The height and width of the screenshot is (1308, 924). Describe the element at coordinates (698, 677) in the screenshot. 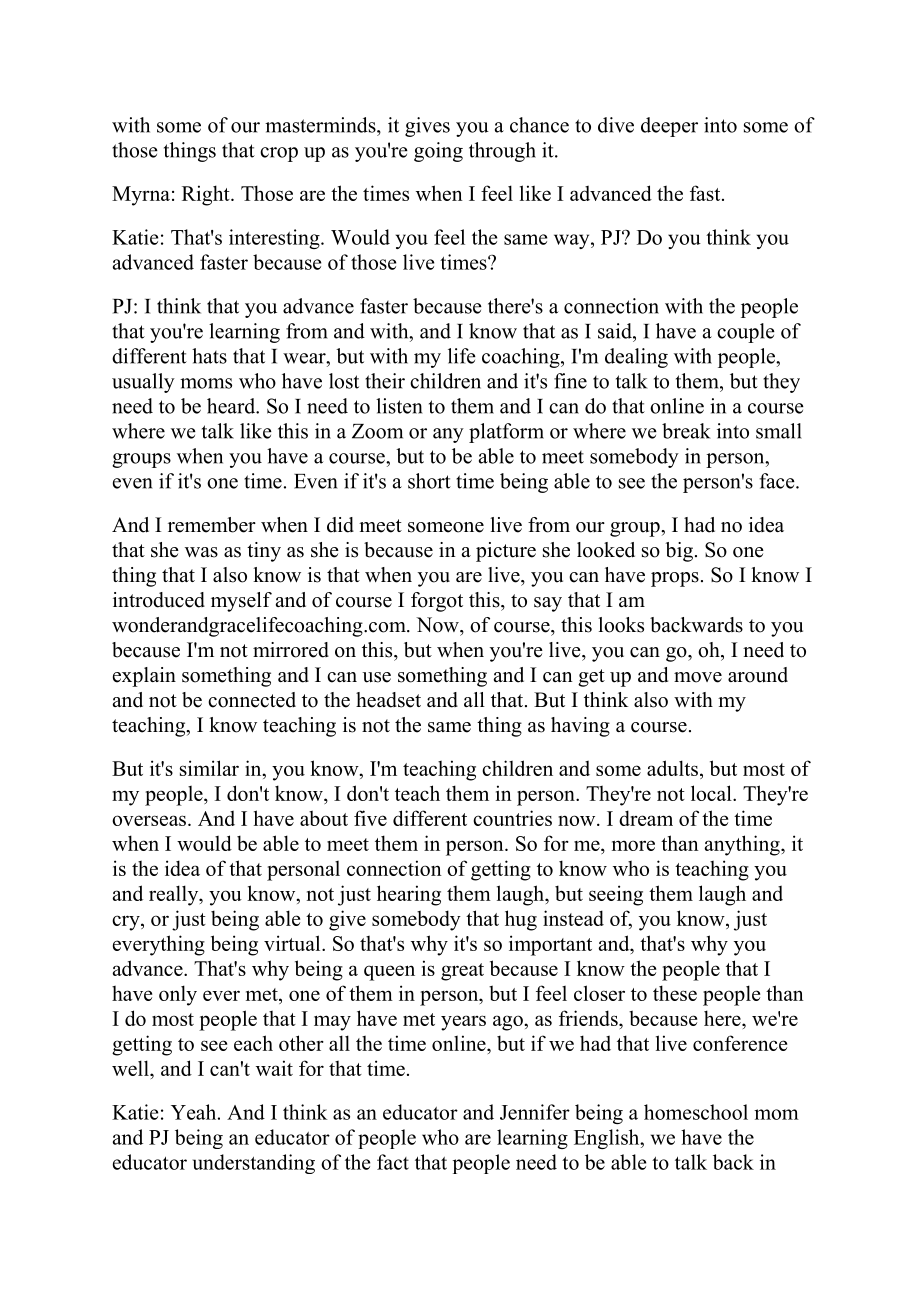

I see `move` at that location.
